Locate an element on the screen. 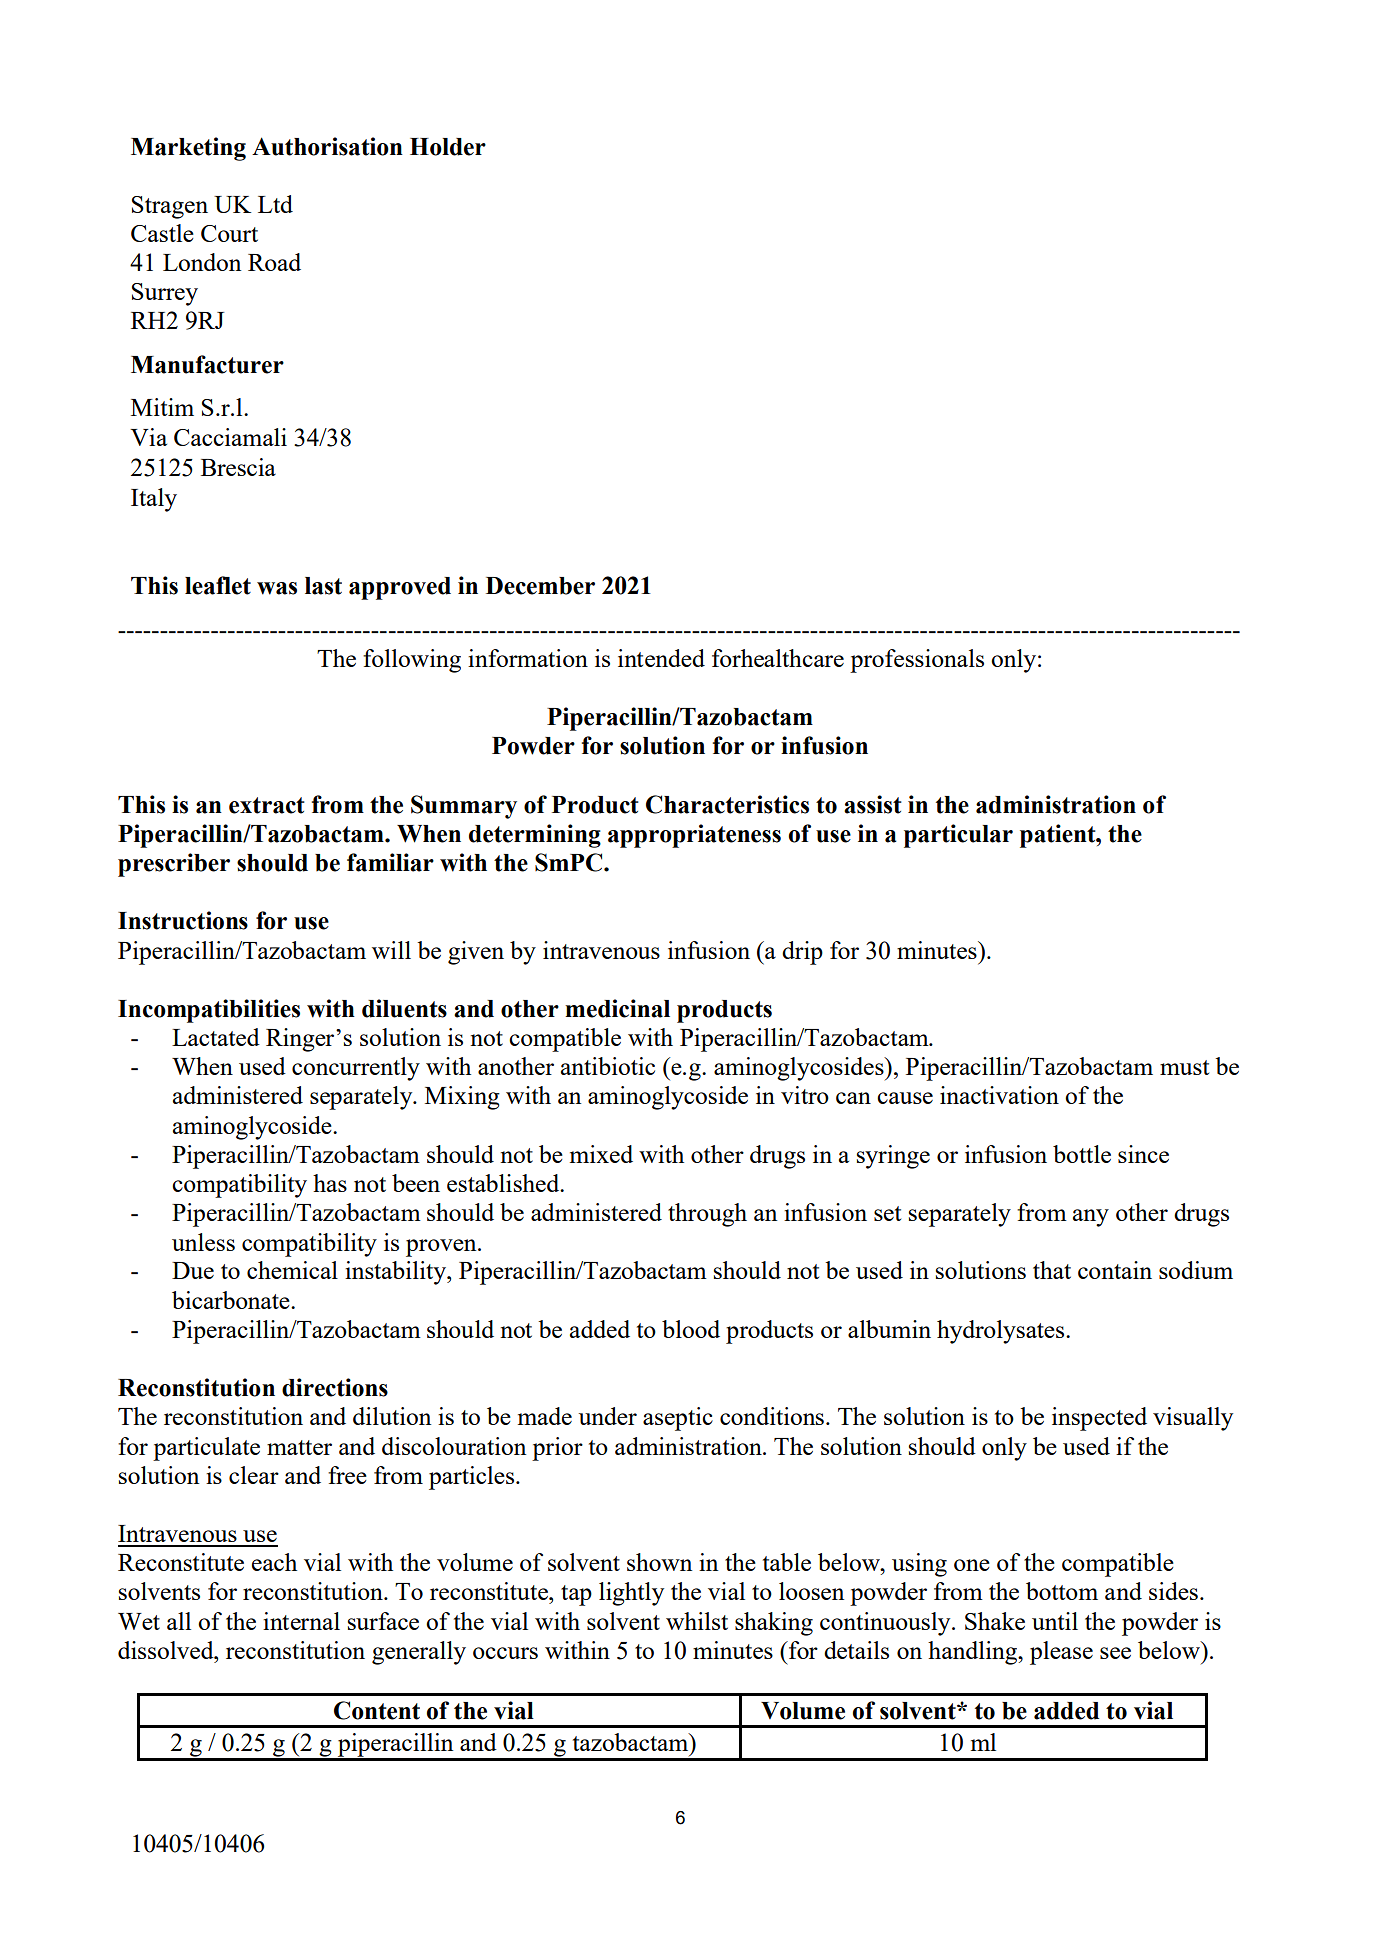 Image resolution: width=1373 pixels, height=1942 pixels. professionals is located at coordinates (917, 661).
